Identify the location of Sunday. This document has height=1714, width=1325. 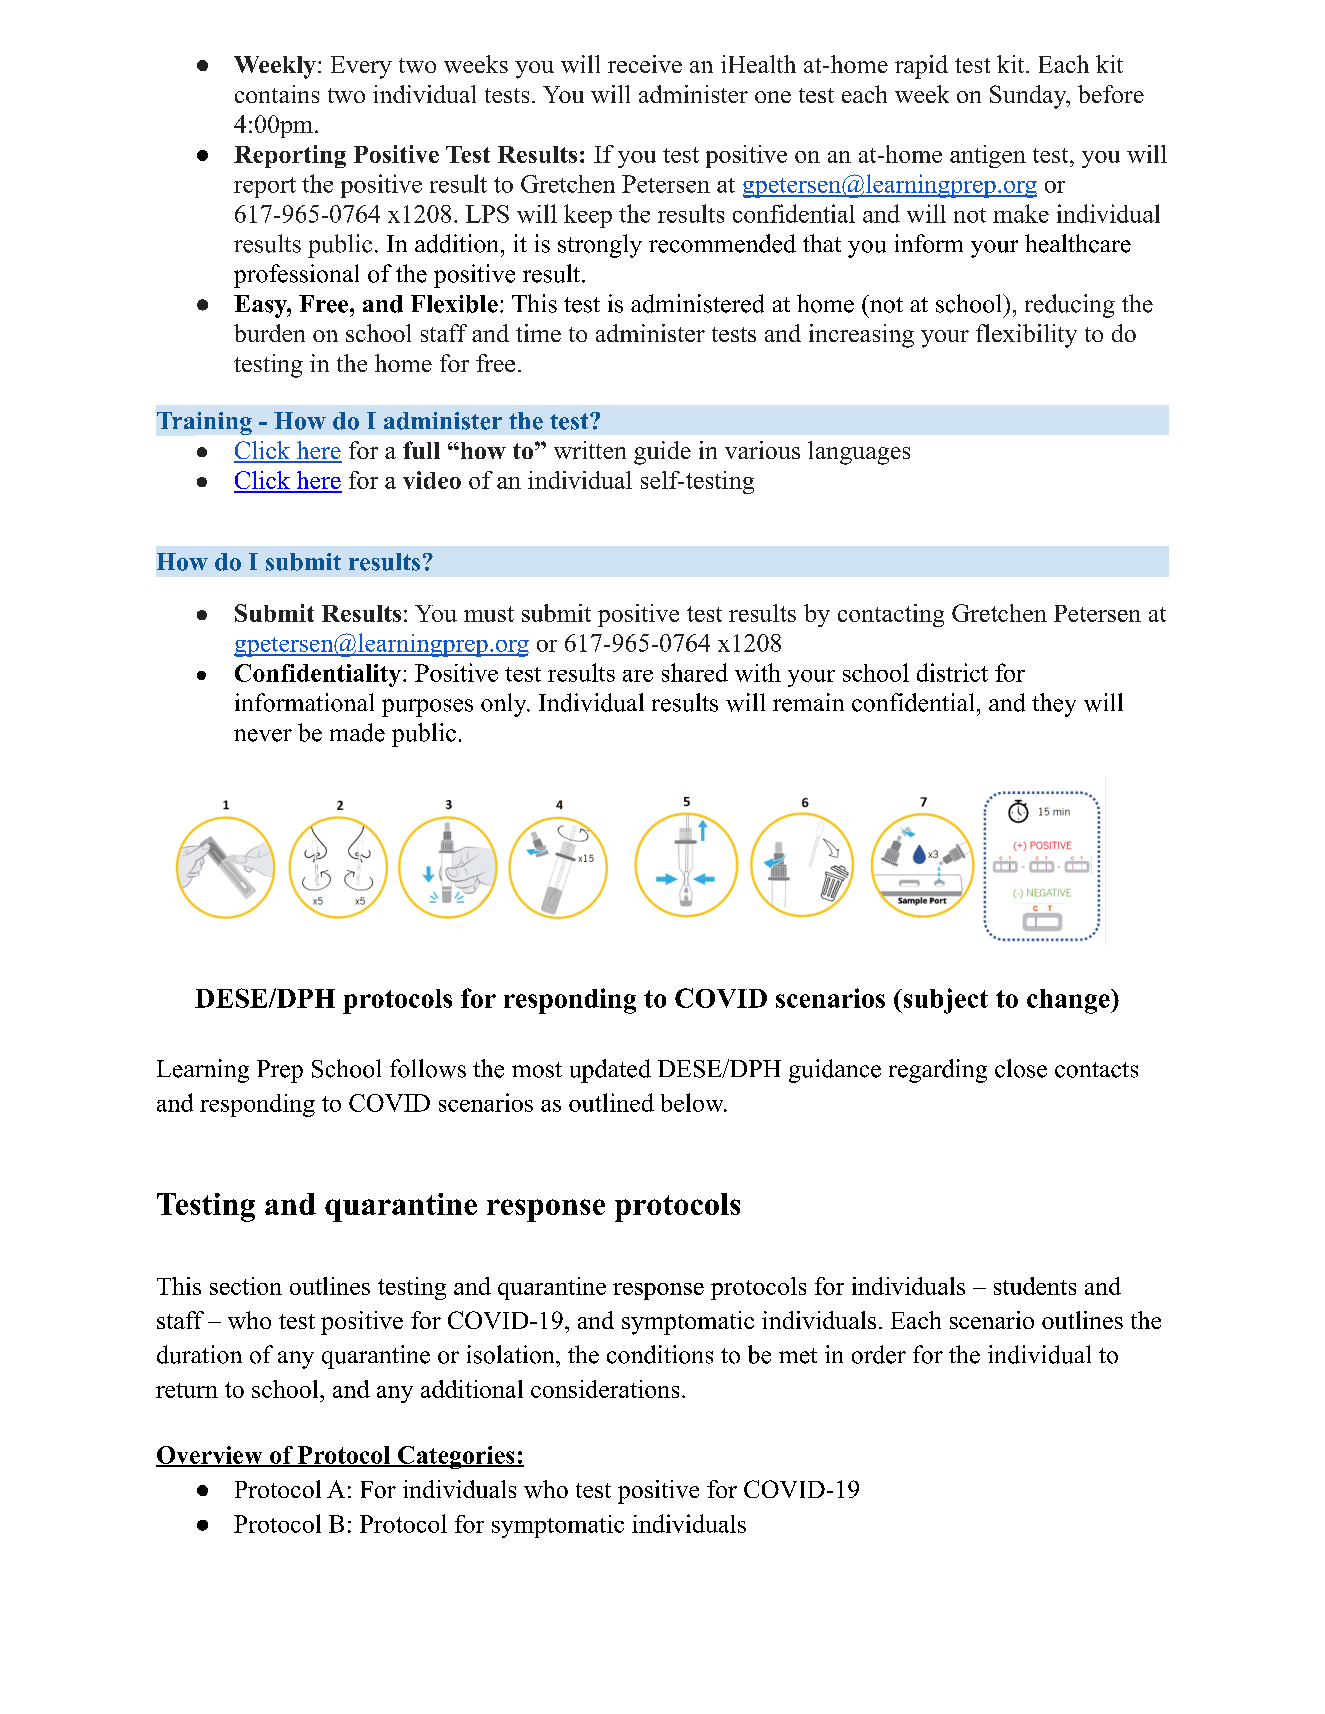
(1029, 97).
